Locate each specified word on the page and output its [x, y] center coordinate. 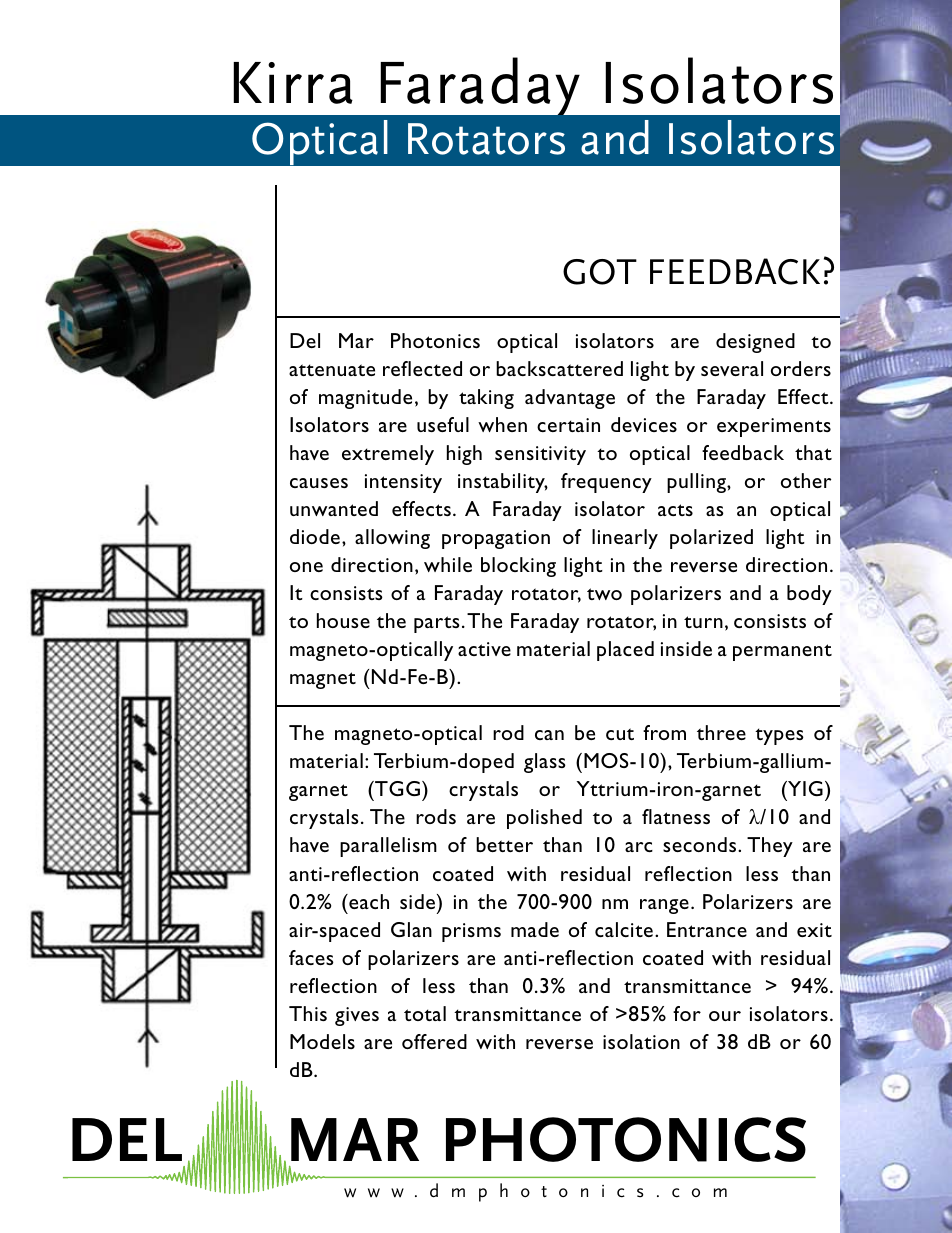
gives [357, 1016]
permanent [782, 652]
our [725, 1016]
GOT [600, 272]
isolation [641, 1041]
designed [755, 343]
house [343, 620]
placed [625, 651]
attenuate [332, 370]
